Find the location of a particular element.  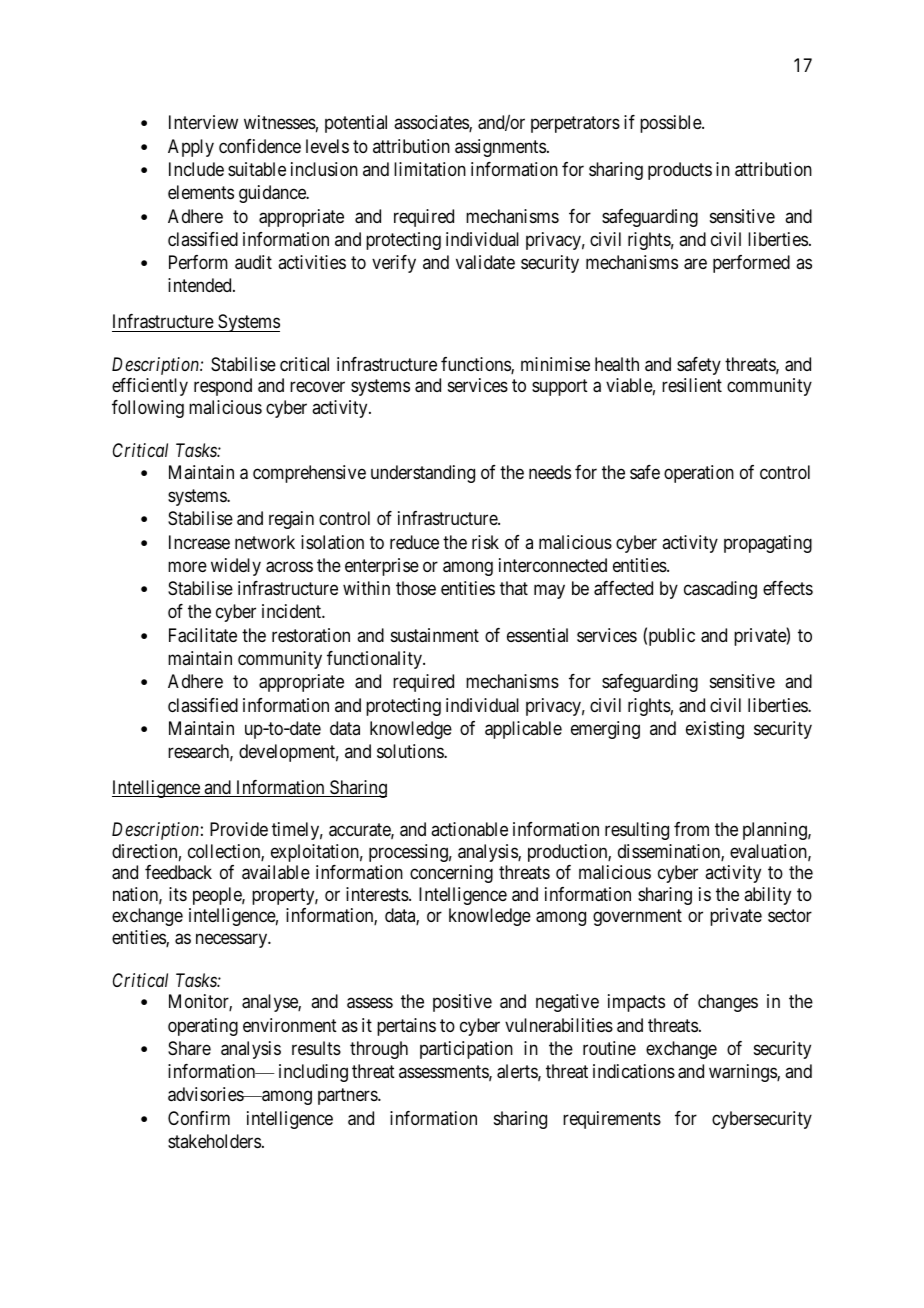

Apply is located at coordinates (191, 148).
